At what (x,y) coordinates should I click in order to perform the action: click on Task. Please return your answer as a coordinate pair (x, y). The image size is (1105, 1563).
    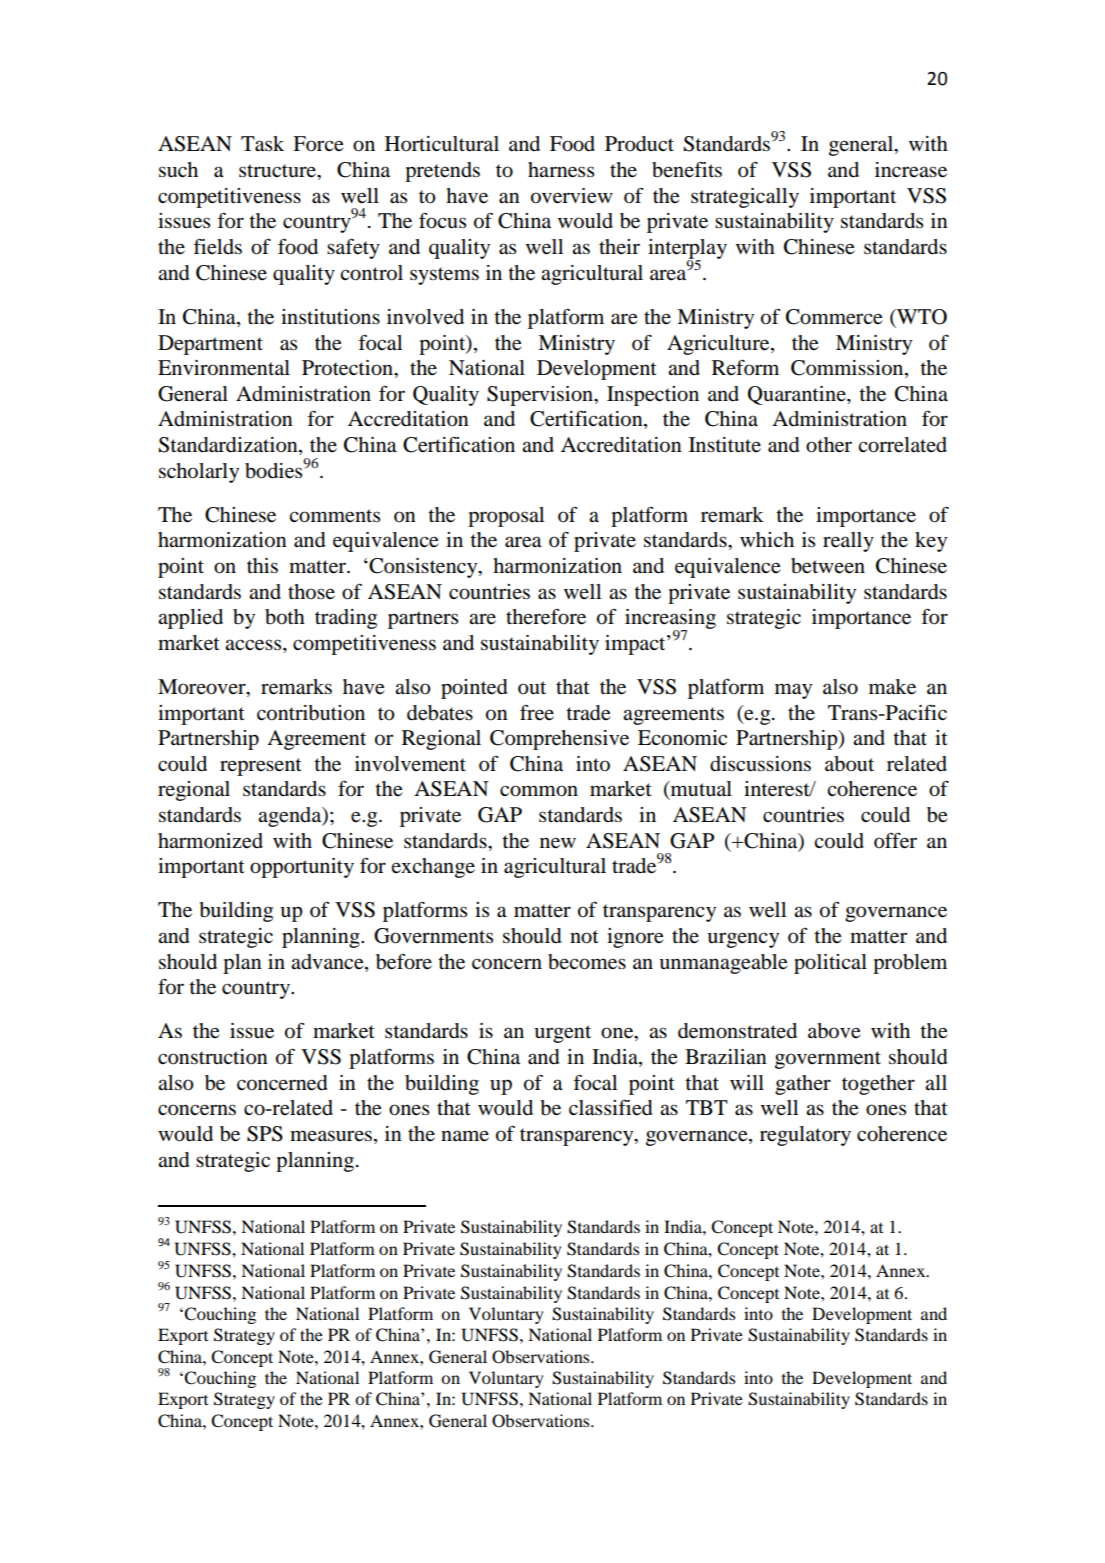
    Looking at the image, I should click on (262, 144).
